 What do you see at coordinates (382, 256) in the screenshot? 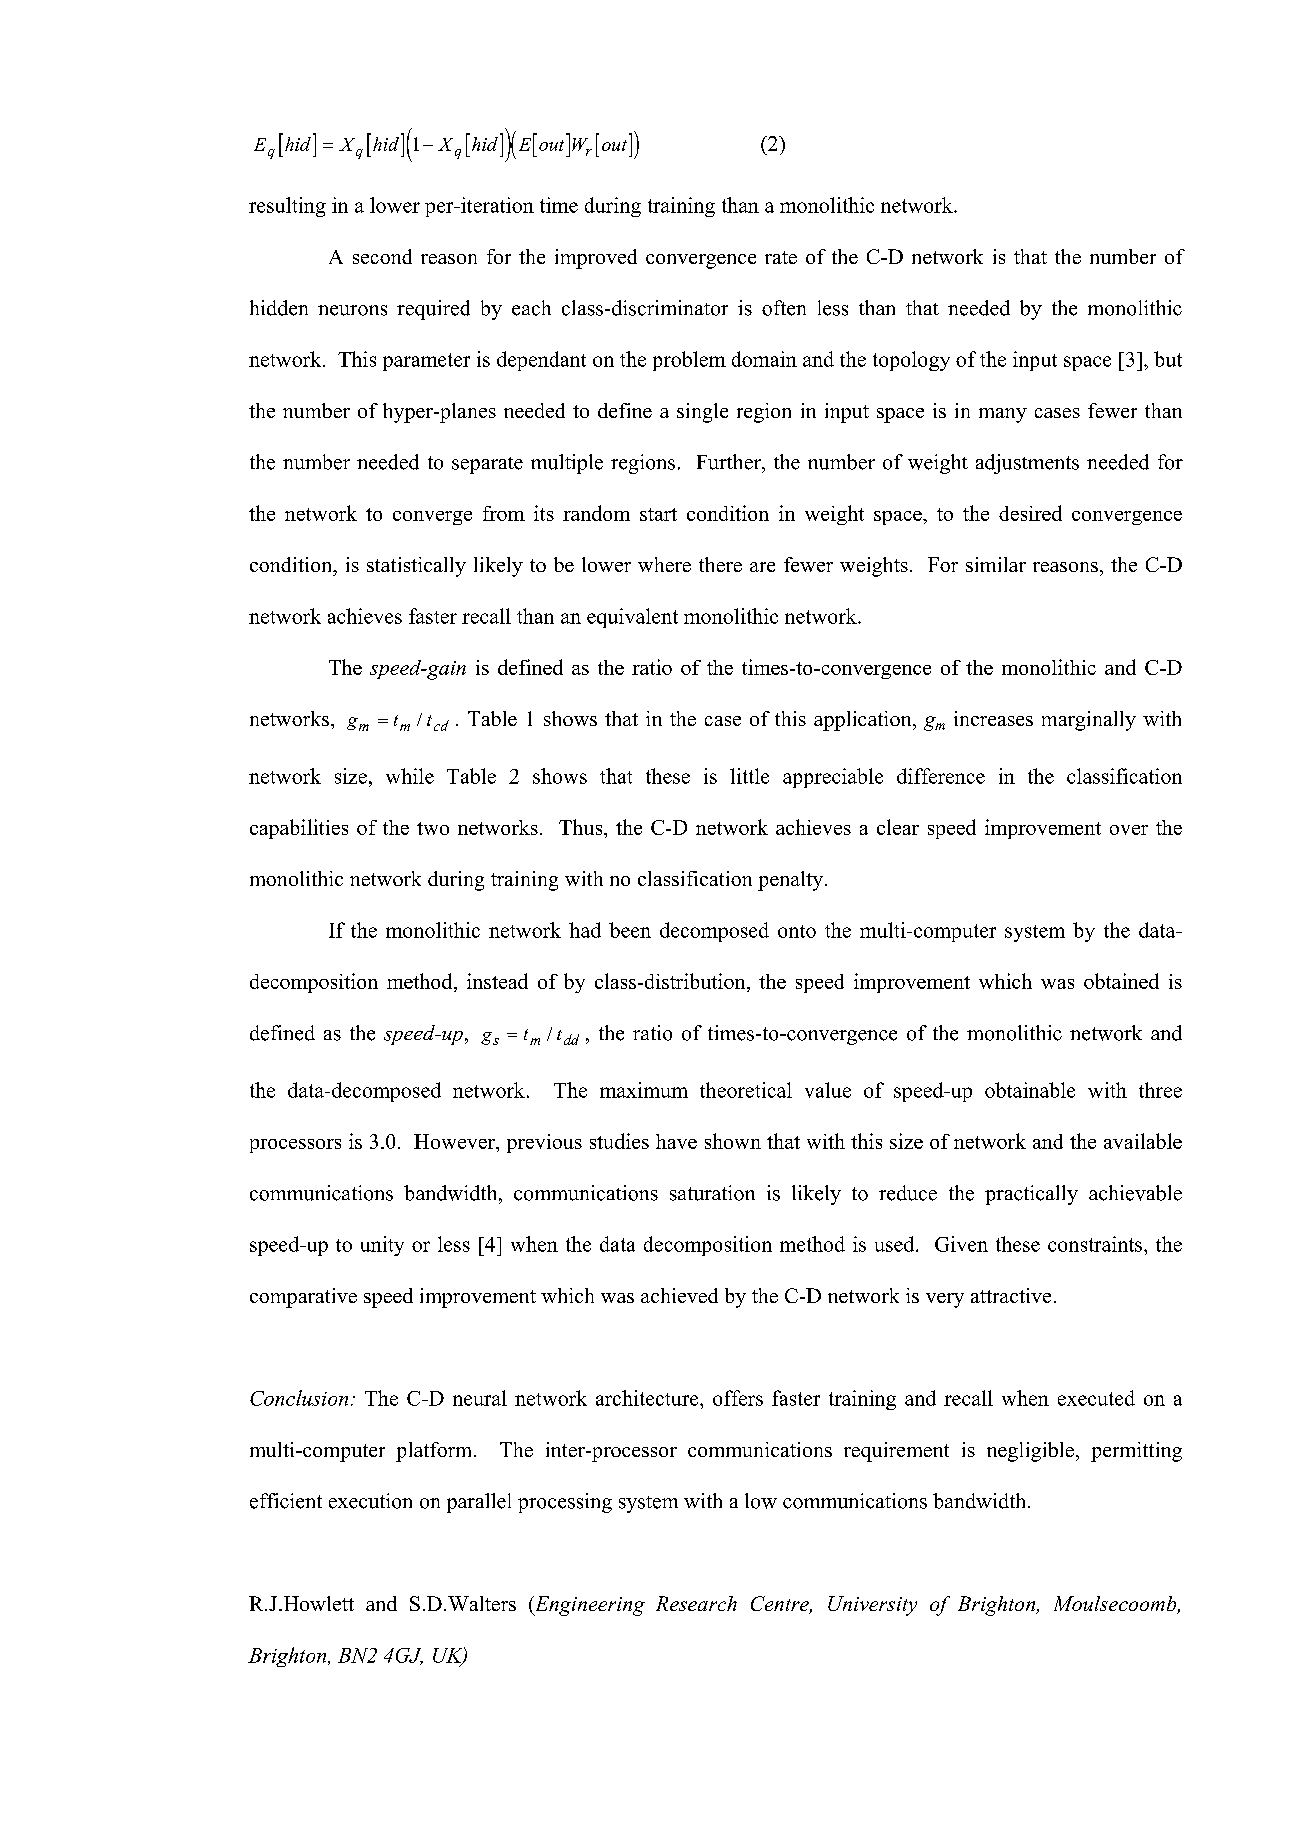
I see `second` at bounding box center [382, 256].
